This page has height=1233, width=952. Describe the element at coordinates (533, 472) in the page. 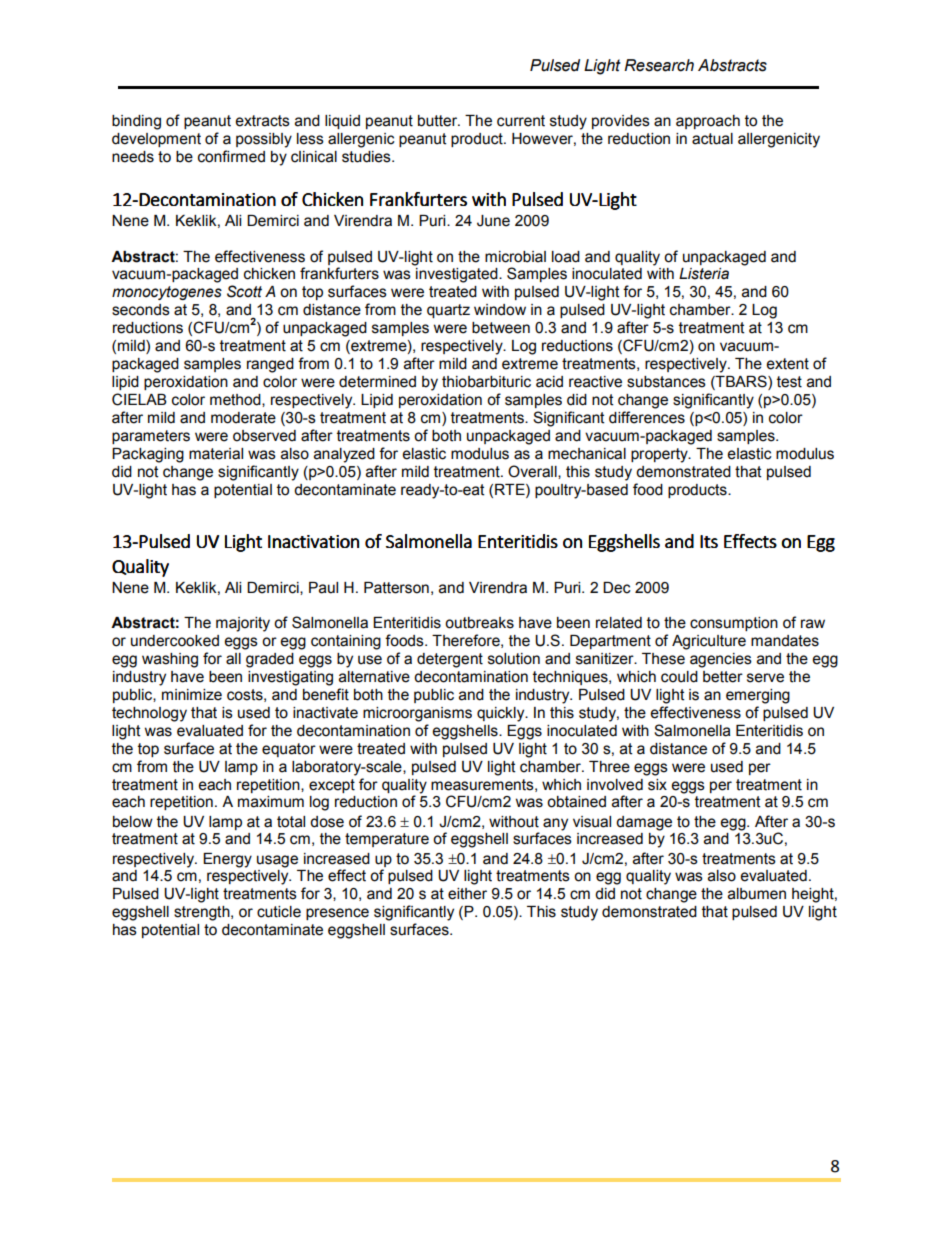

I see `Overall` at that location.
